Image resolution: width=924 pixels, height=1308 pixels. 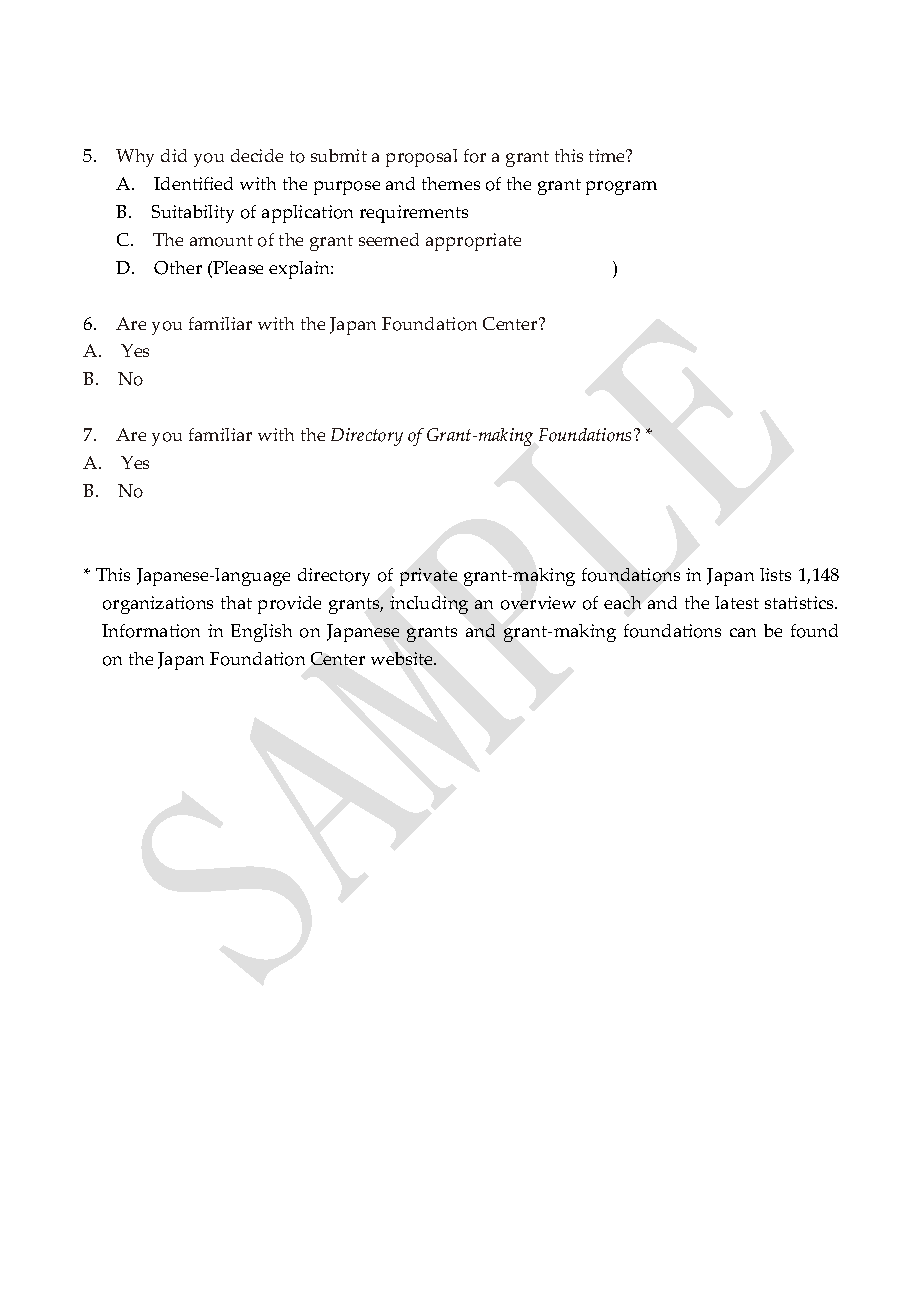 What do you see at coordinates (300, 270) in the screenshot?
I see `explain` at bounding box center [300, 270].
